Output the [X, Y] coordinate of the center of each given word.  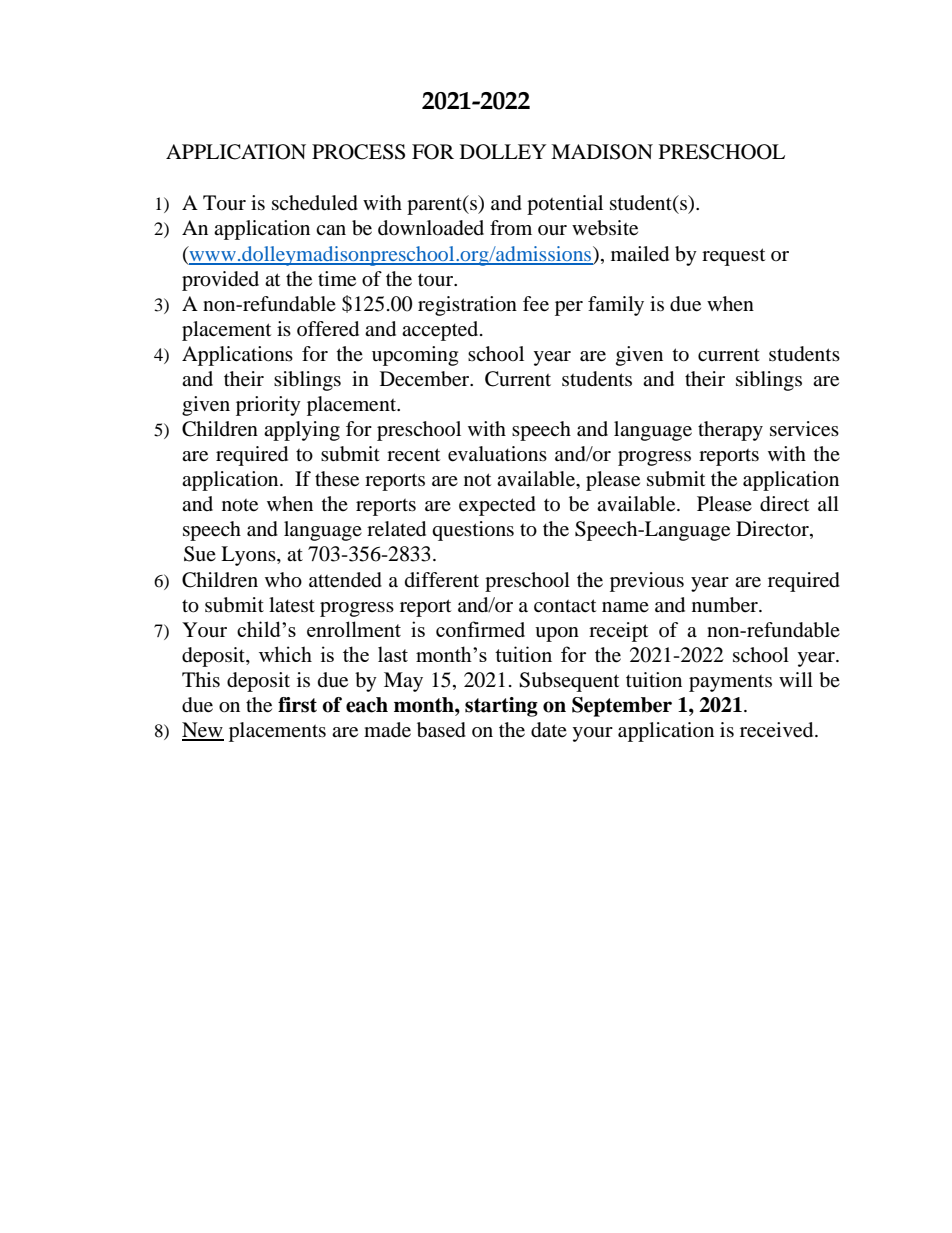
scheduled [315, 203]
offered [328, 329]
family [616, 306]
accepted [441, 331]
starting [501, 707]
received [778, 730]
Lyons [249, 556]
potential [565, 205]
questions [473, 531]
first [297, 705]
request [733, 257]
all [828, 503]
